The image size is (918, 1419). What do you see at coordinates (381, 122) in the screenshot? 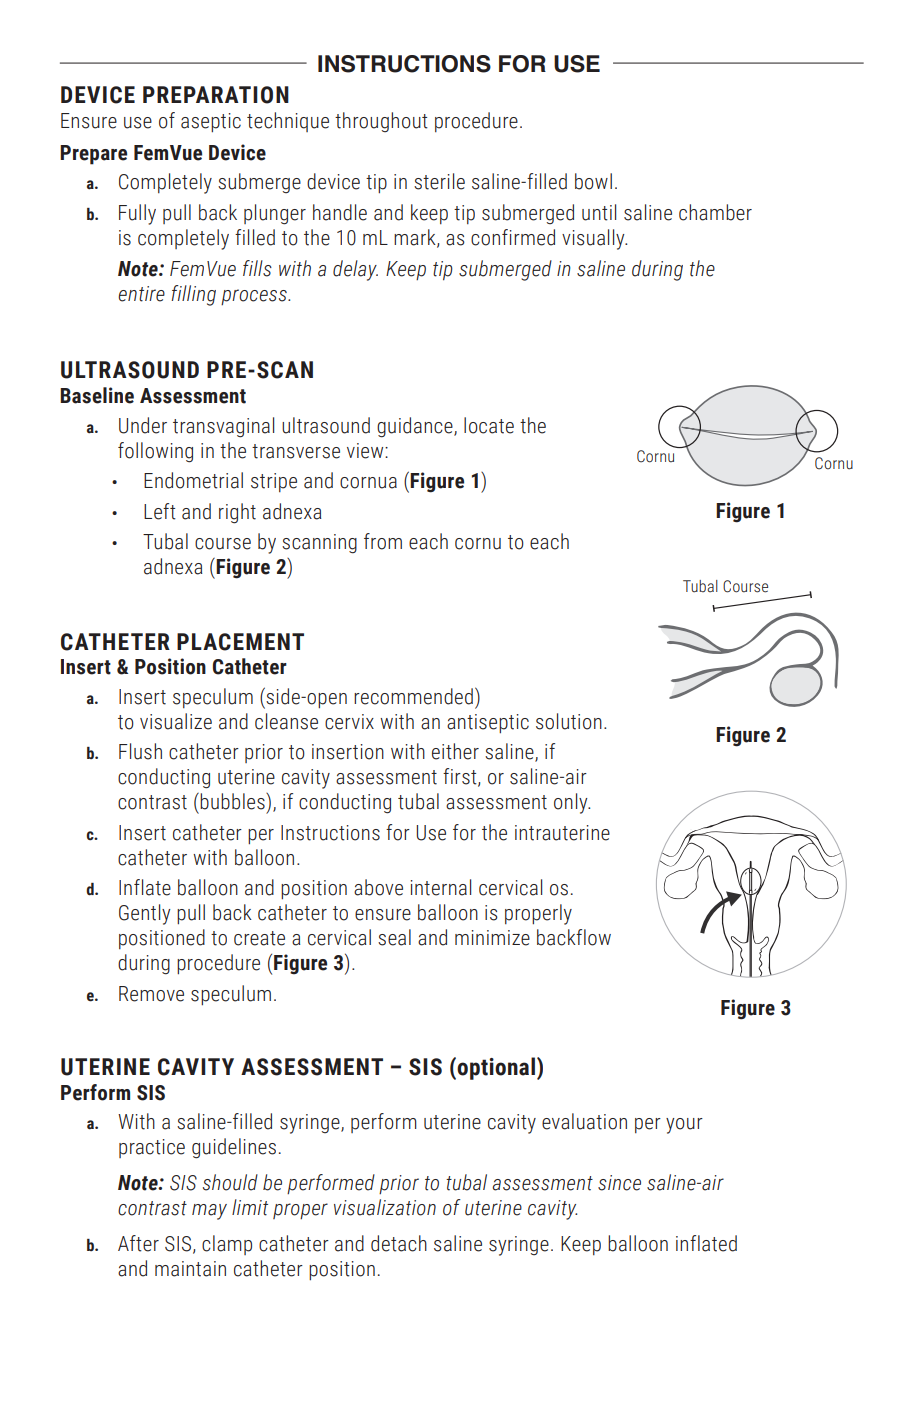
I see `throughout` at bounding box center [381, 122].
